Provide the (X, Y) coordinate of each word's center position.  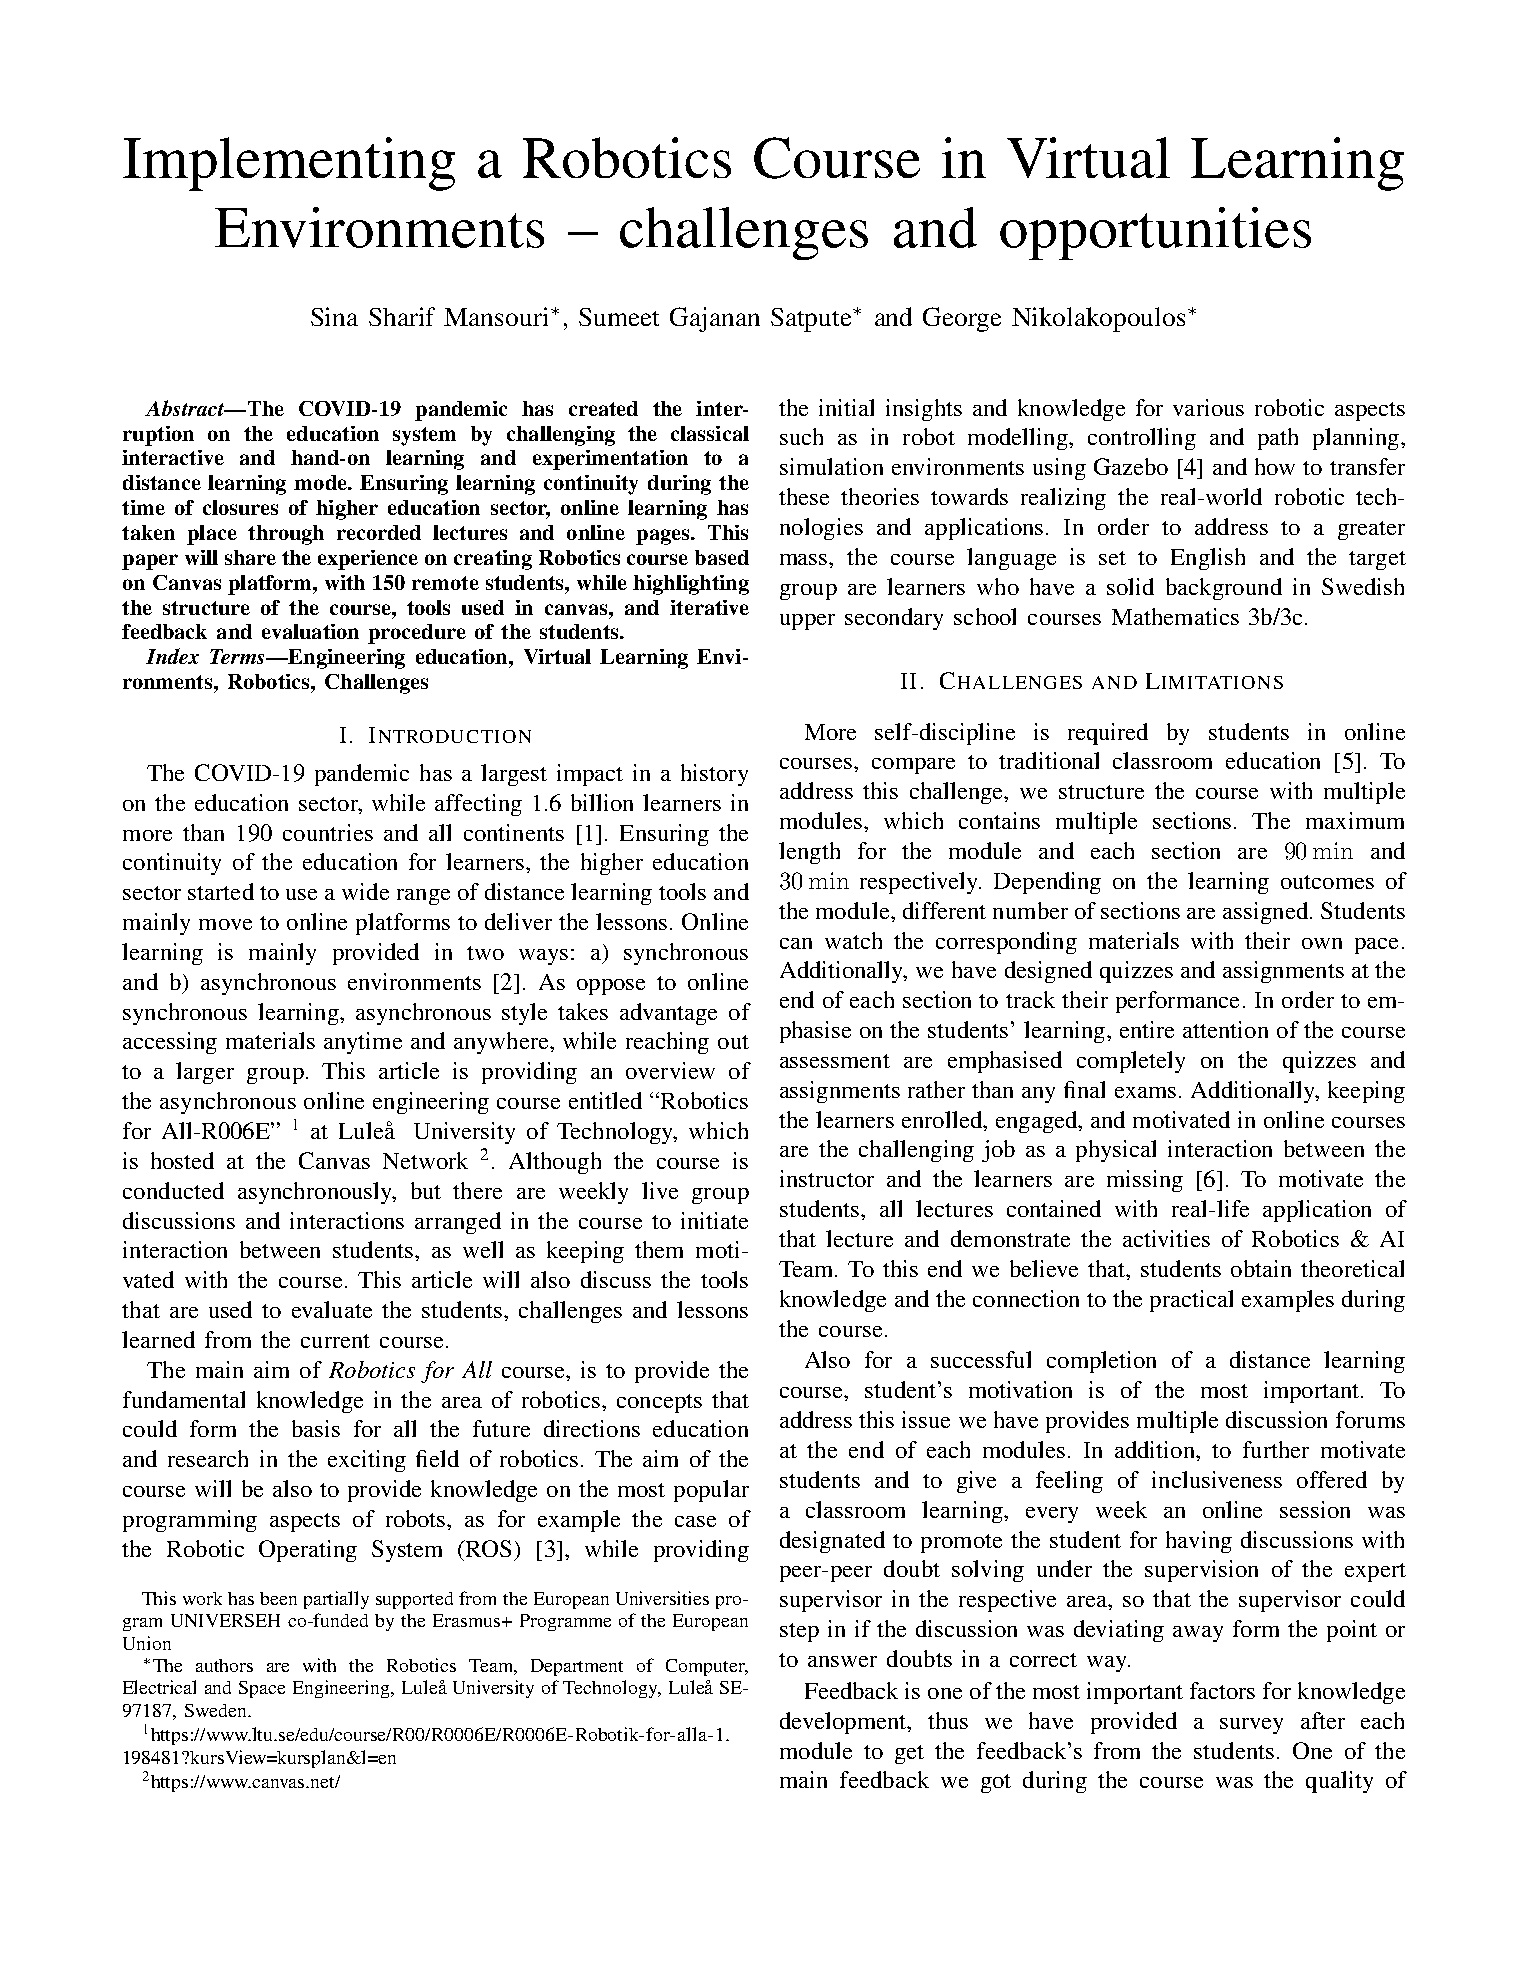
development (844, 1723)
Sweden (217, 1710)
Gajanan (715, 319)
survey (1251, 1726)
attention (1225, 1029)
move (225, 924)
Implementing (289, 164)
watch (853, 940)
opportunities (1155, 233)
